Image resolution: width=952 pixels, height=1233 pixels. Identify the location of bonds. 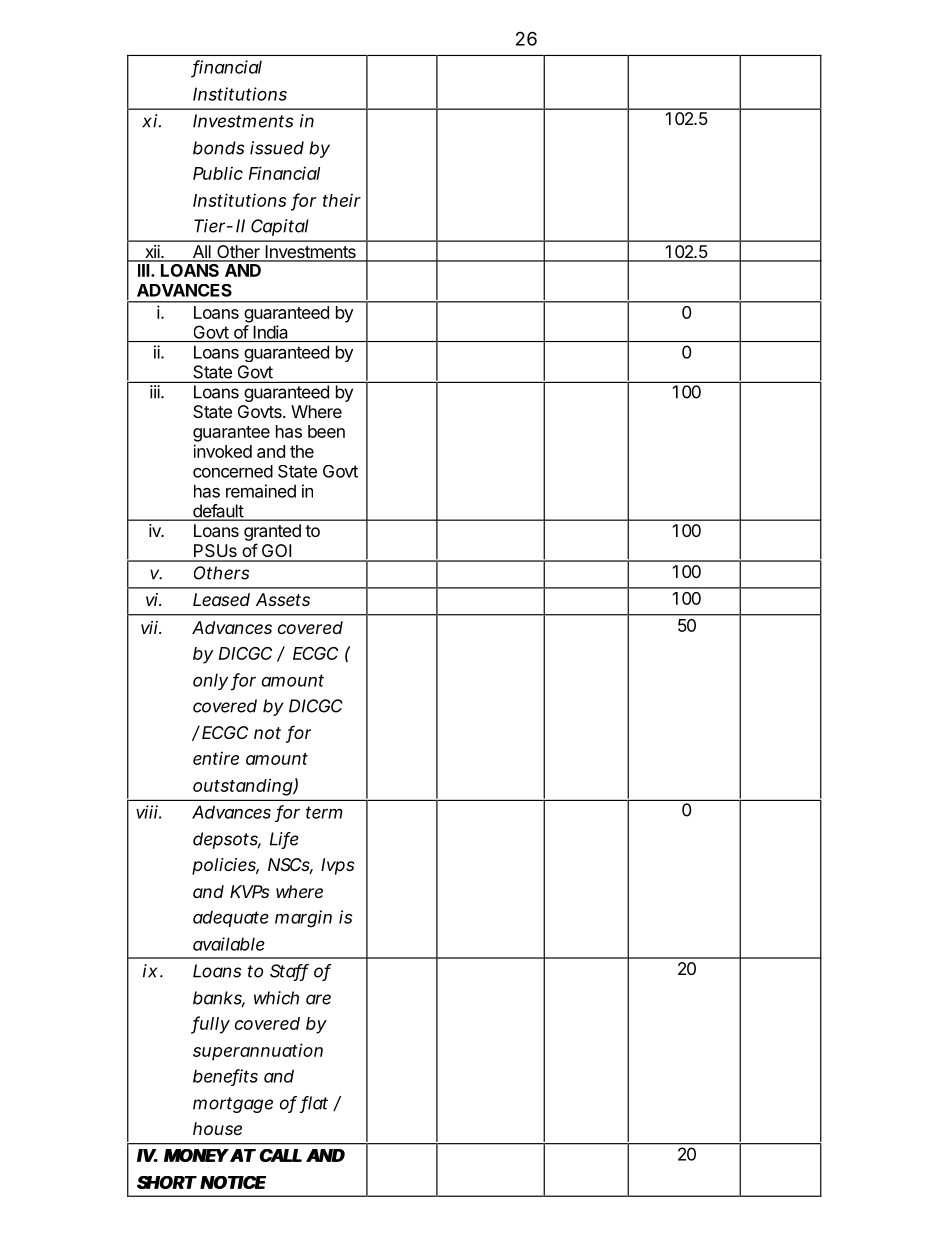
(219, 148).
